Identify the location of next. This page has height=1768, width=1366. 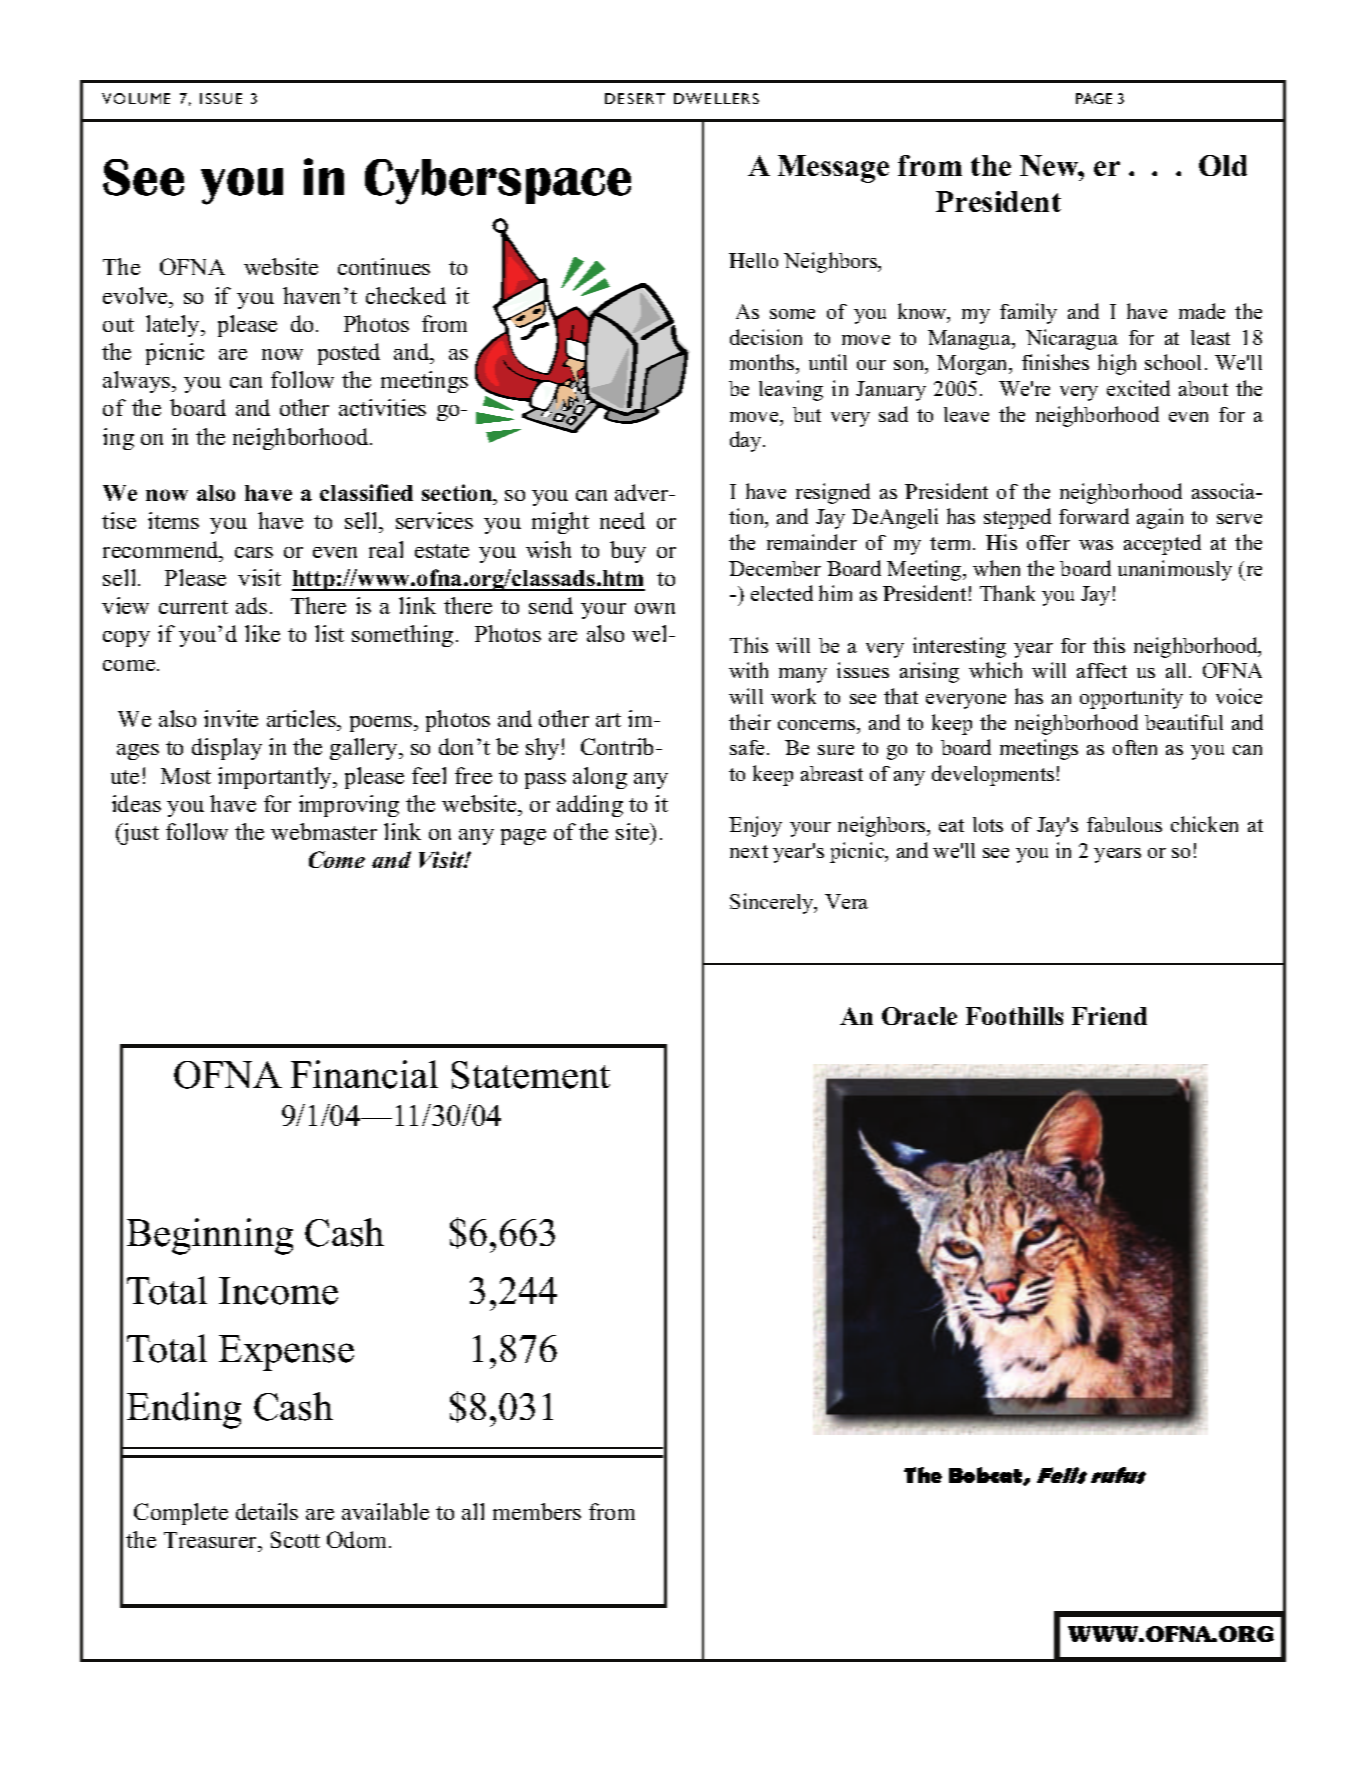
(749, 851).
